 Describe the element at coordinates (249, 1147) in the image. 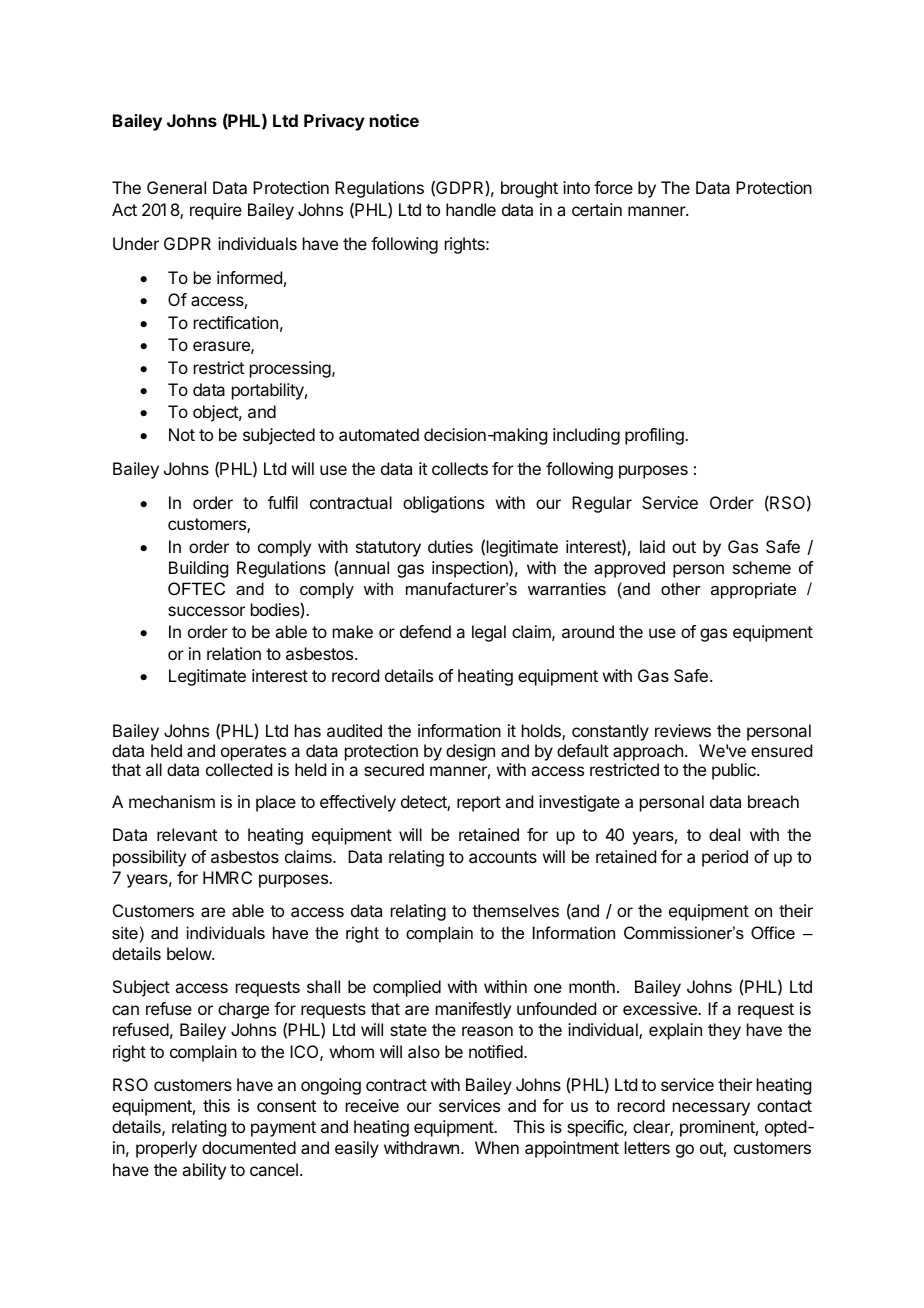

I see `documented` at that location.
